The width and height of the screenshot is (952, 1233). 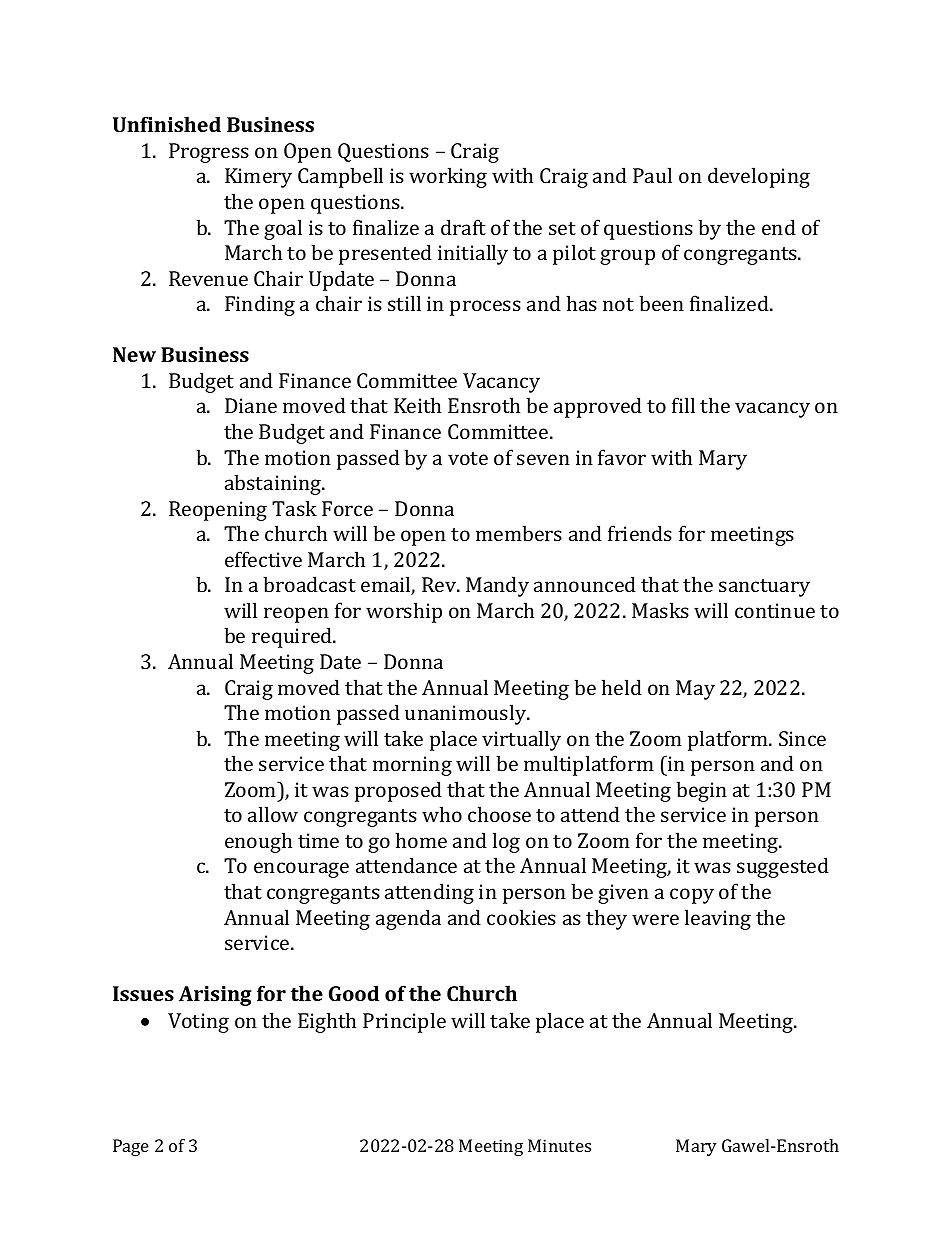 I want to click on Minutes, so click(x=559, y=1145).
